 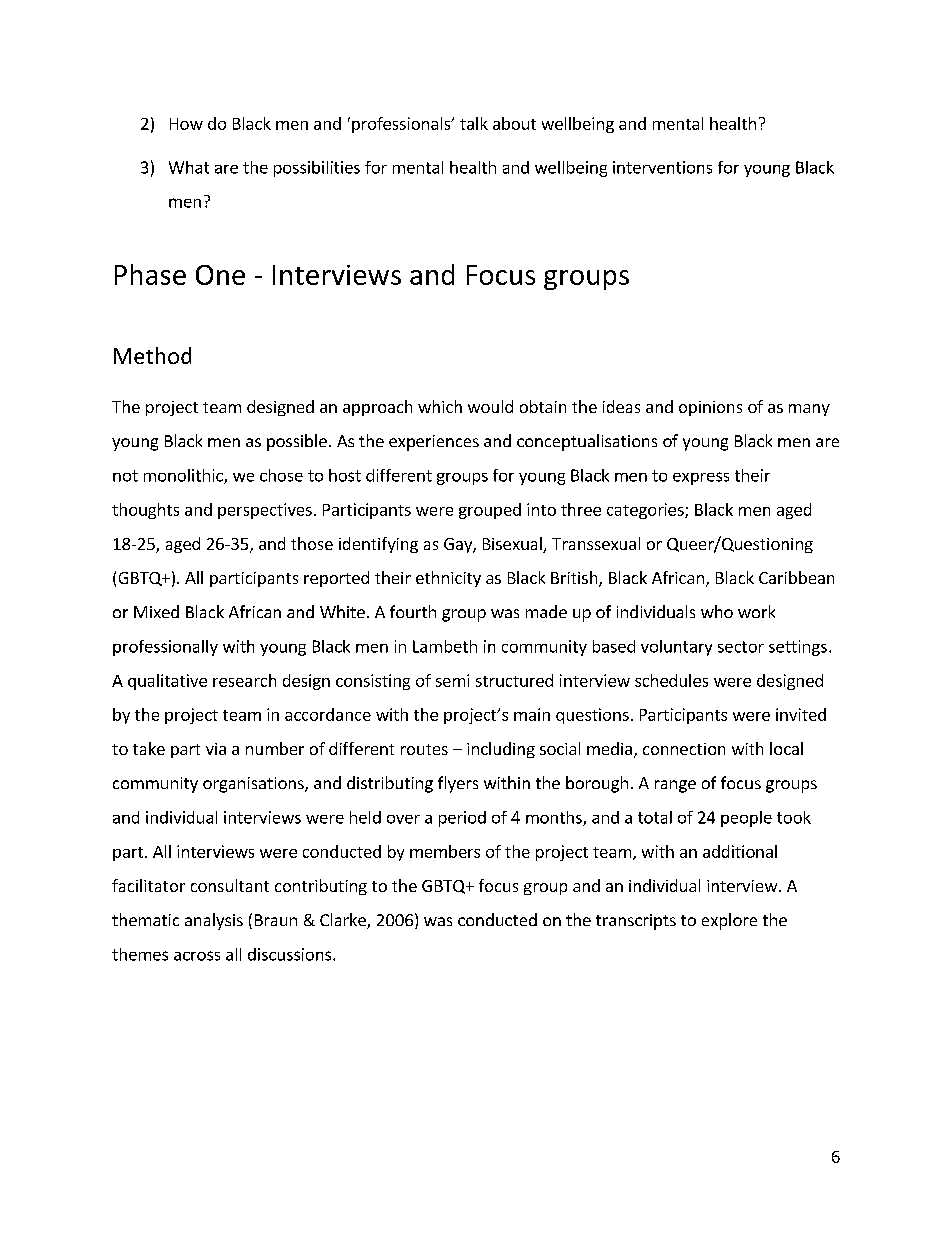 I want to click on talk, so click(x=474, y=123).
